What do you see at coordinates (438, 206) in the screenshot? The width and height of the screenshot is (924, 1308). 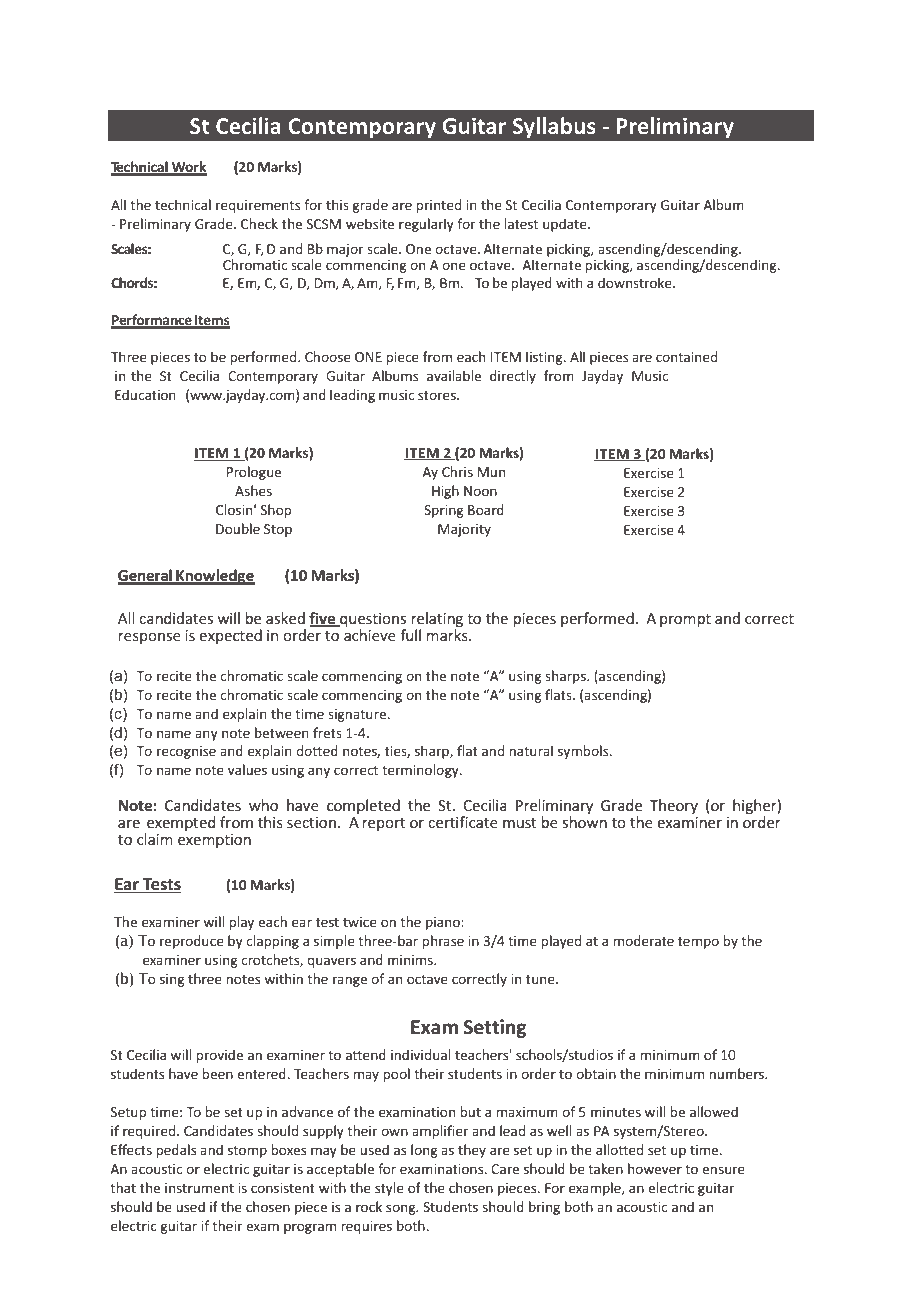 I see `printed` at bounding box center [438, 206].
